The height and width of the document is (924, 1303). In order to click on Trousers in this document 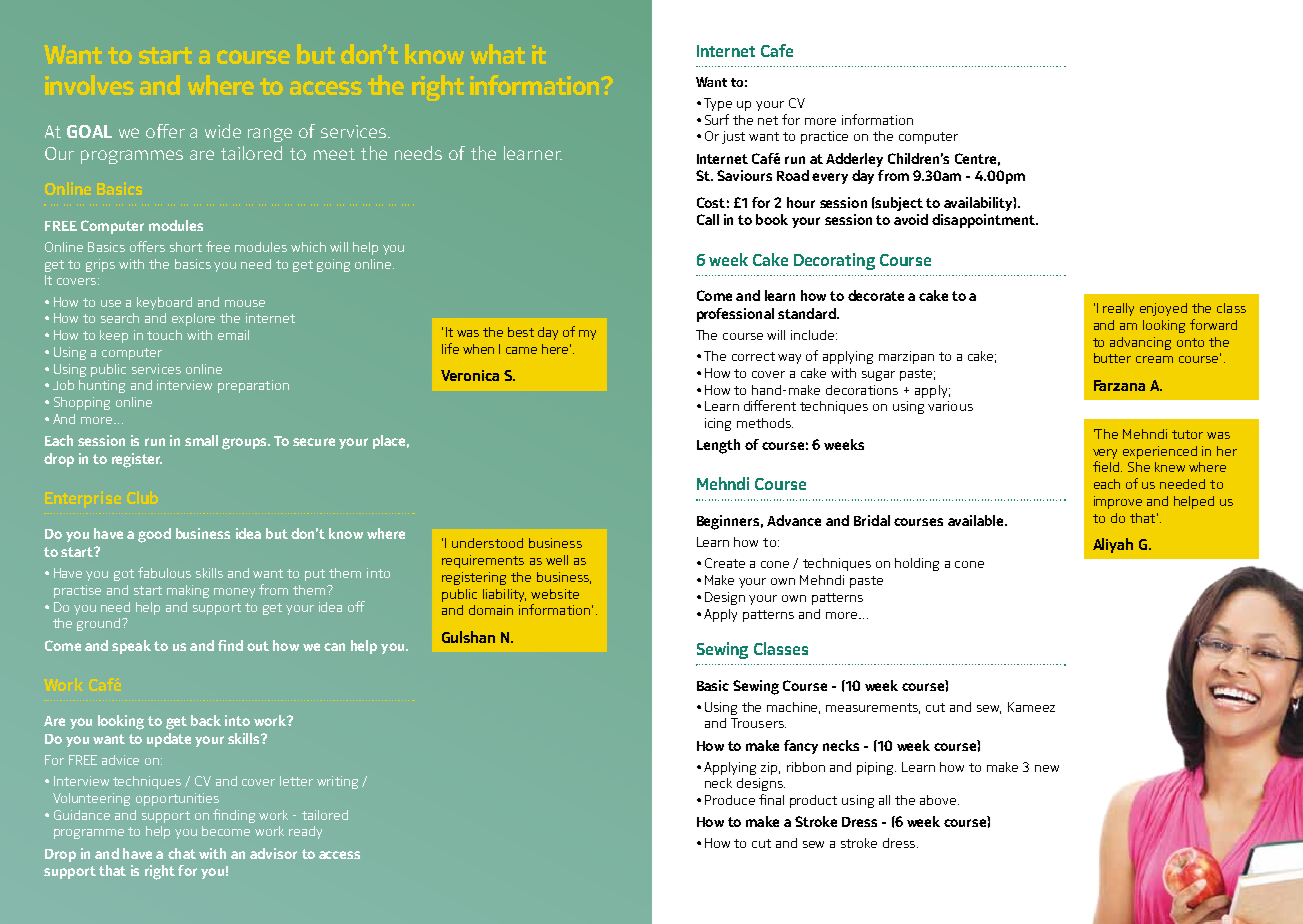, I will do `click(758, 723)`.
